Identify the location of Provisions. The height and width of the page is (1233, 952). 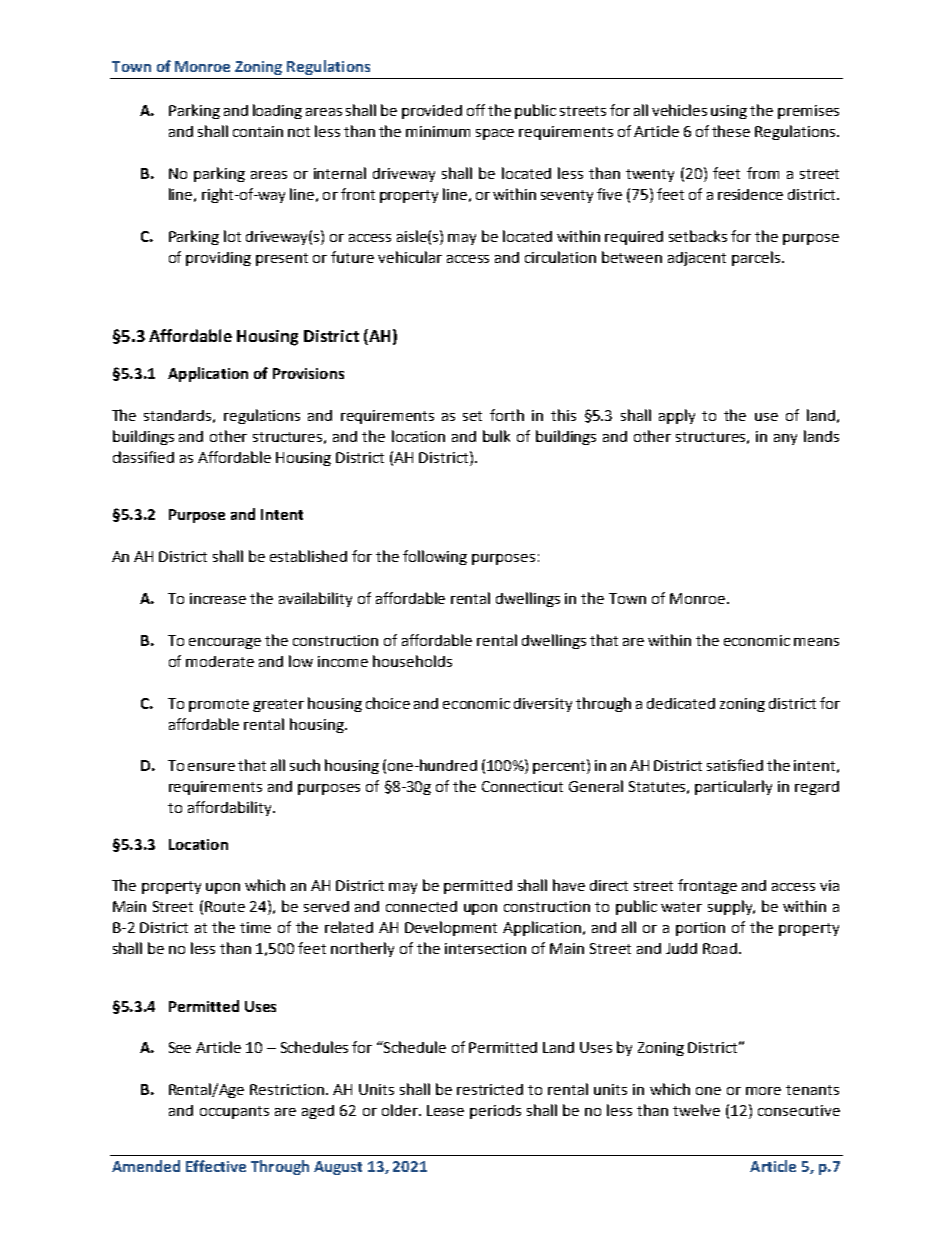
(308, 373).
